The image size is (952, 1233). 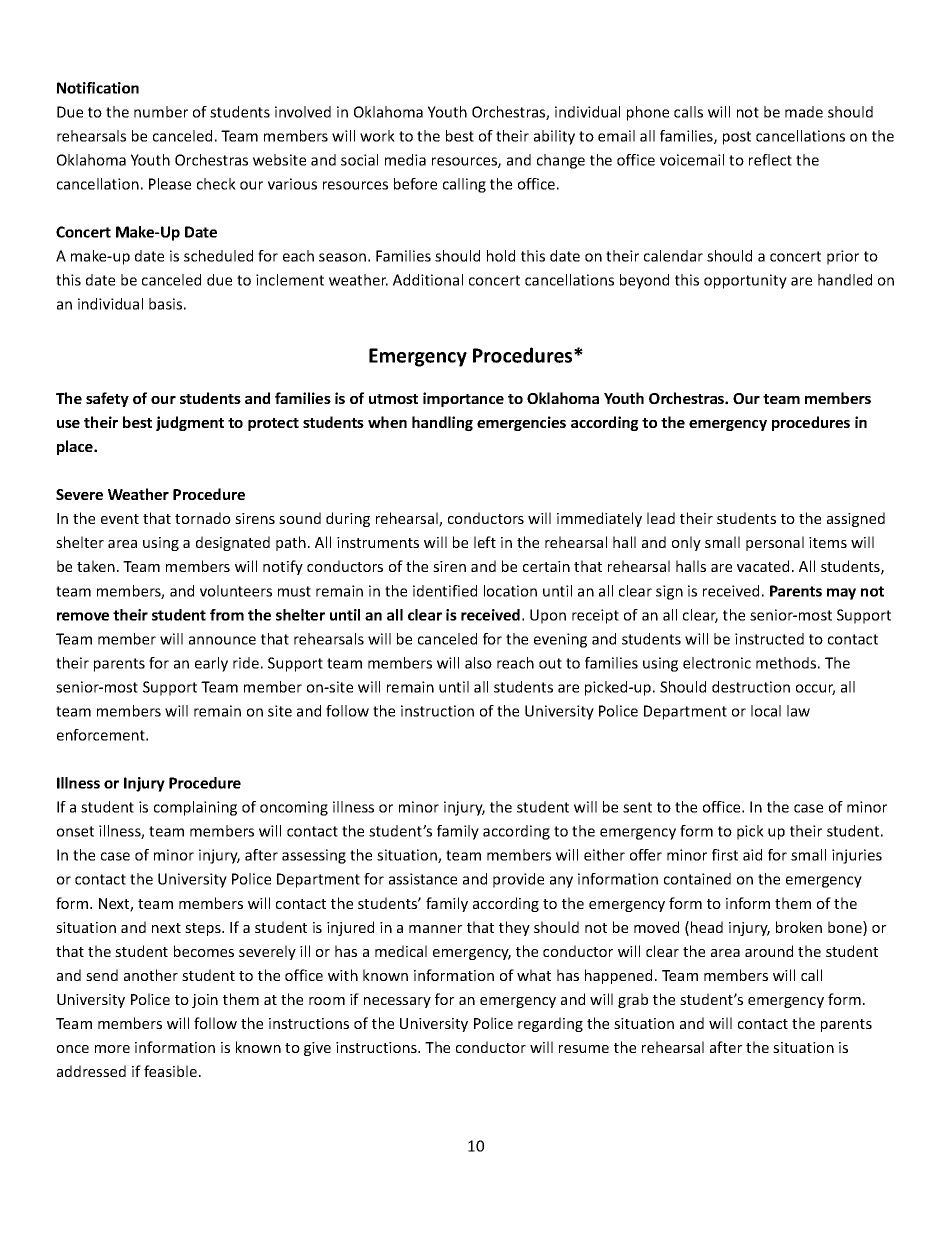 What do you see at coordinates (745, 281) in the screenshot?
I see `opportunity` at bounding box center [745, 281].
